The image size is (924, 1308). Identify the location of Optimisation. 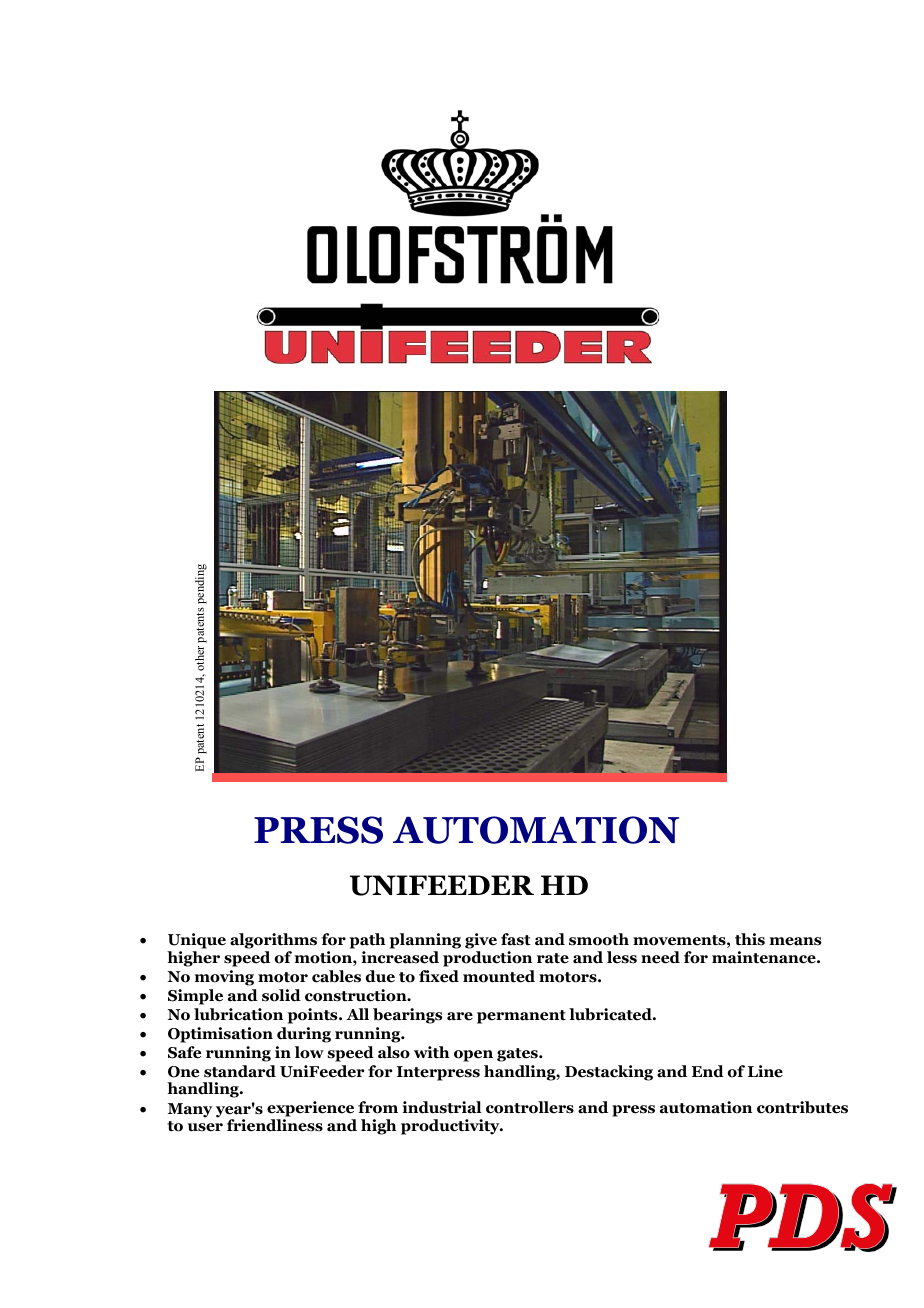
(220, 1035).
